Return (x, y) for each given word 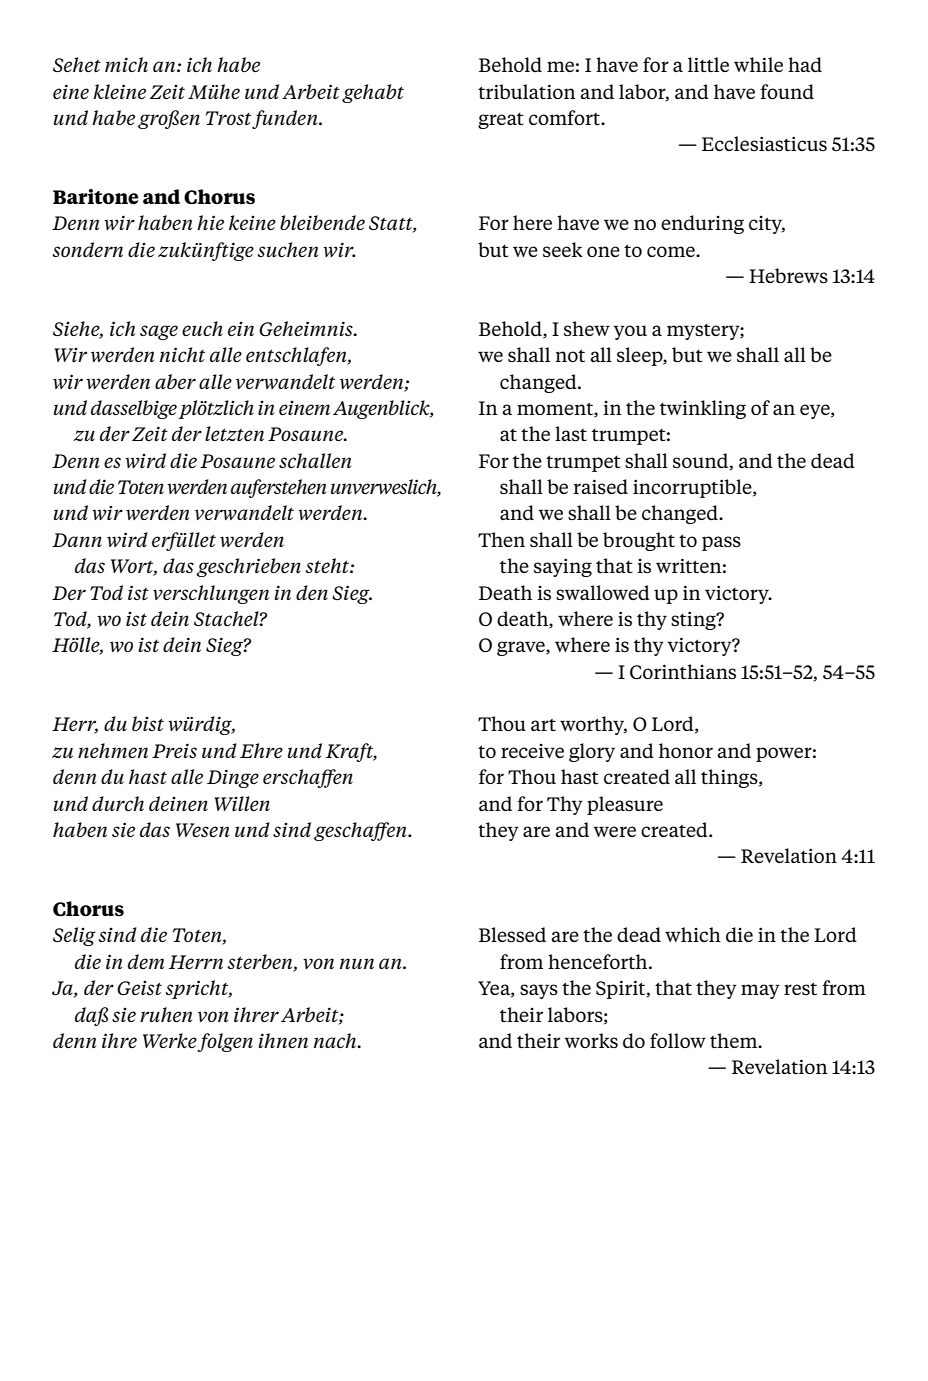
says (539, 991)
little (708, 64)
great (501, 121)
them (735, 1040)
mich (126, 64)
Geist (139, 988)
